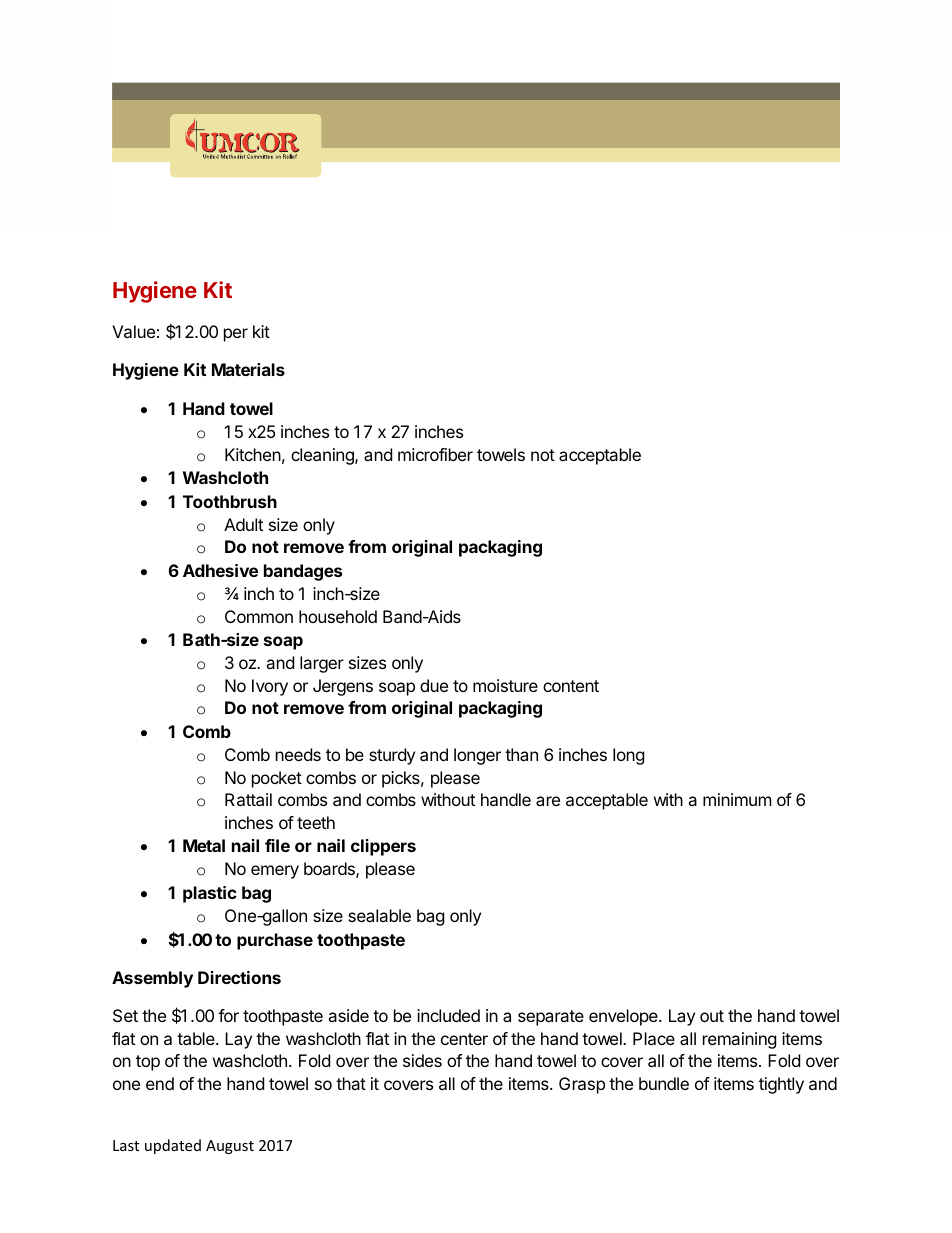 Image resolution: width=952 pixels, height=1233 pixels. Describe the element at coordinates (323, 456) in the screenshot. I see `cleaning` at that location.
